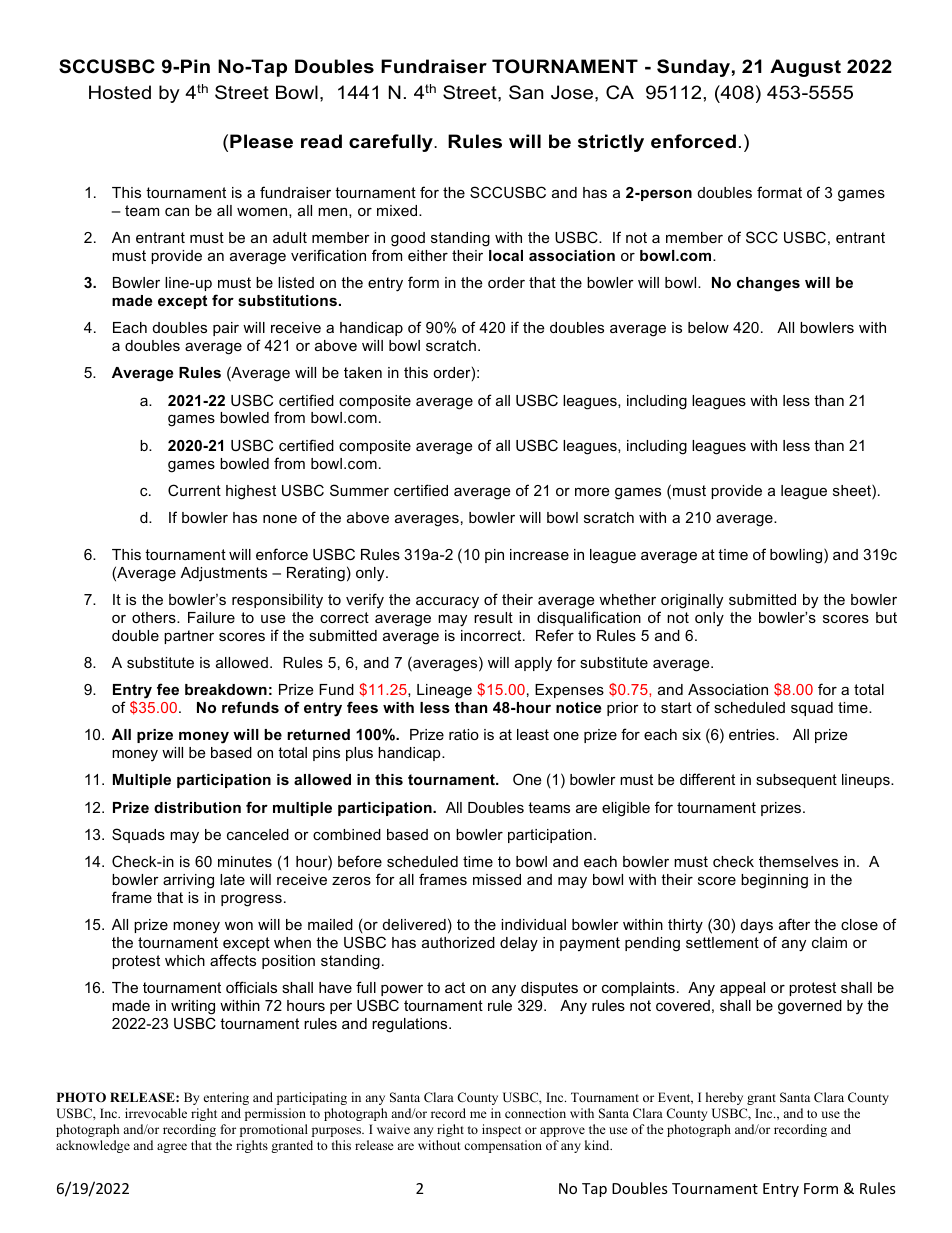 The width and height of the screenshot is (952, 1233). I want to click on result, so click(493, 617).
